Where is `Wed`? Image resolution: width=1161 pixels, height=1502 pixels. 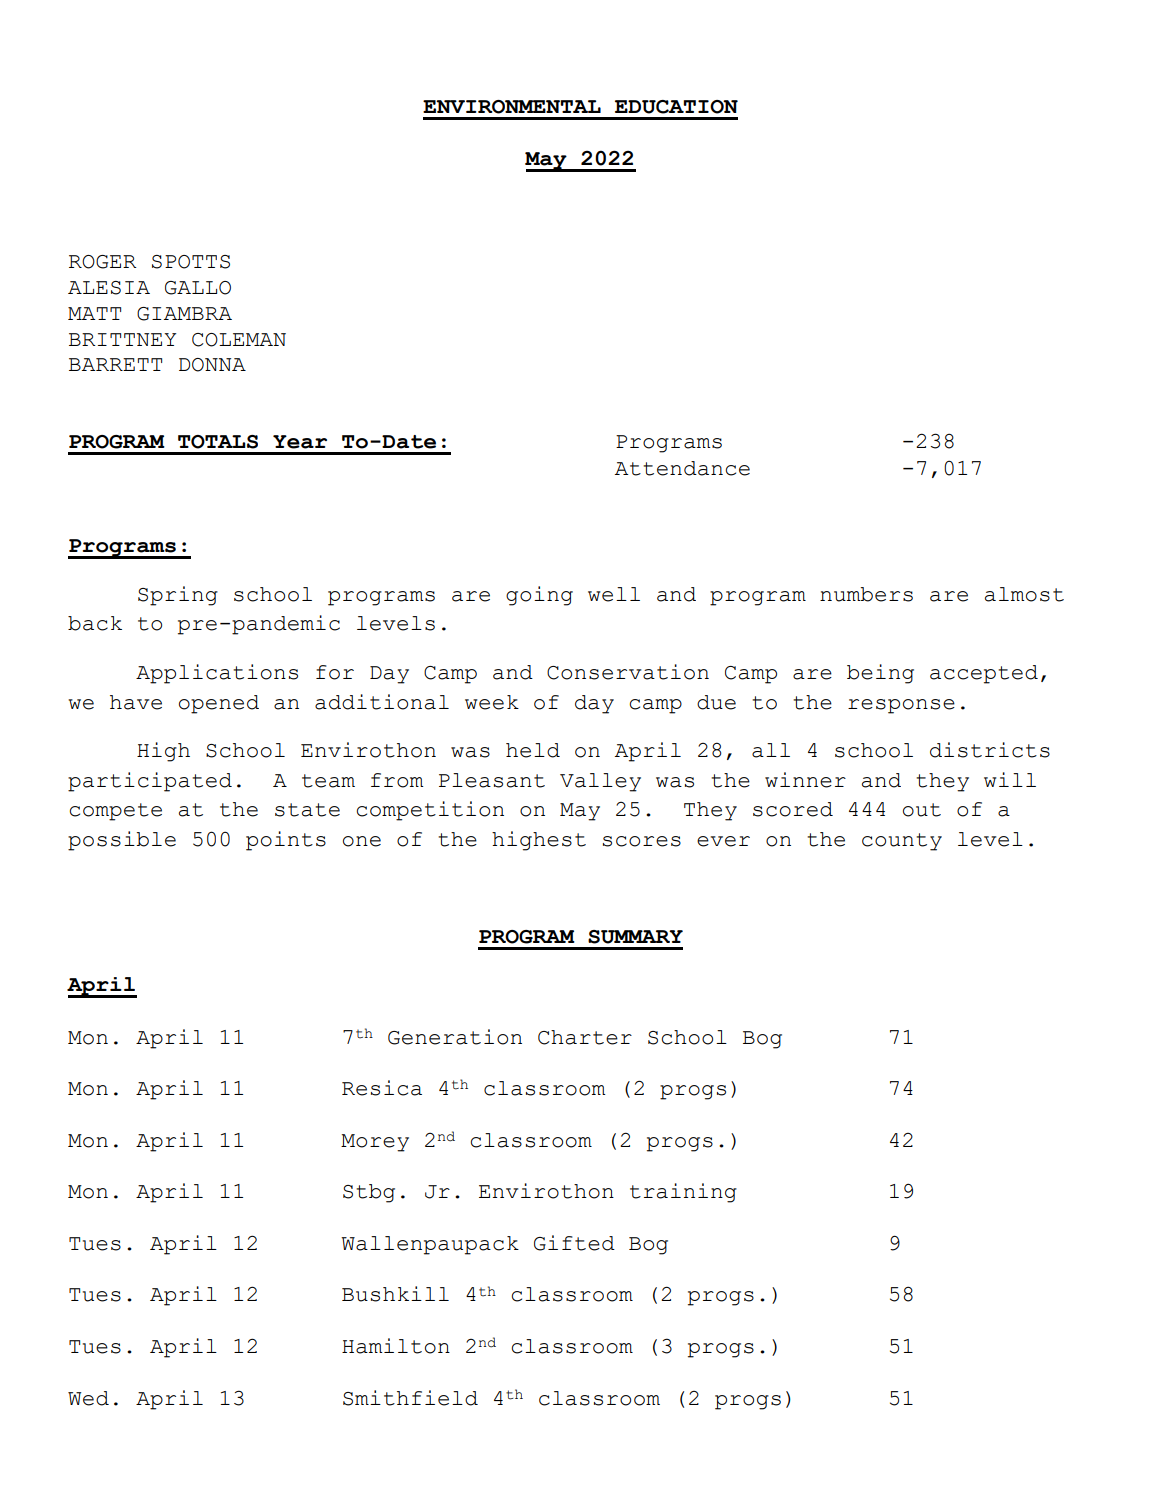
Wed is located at coordinates (88, 1398).
